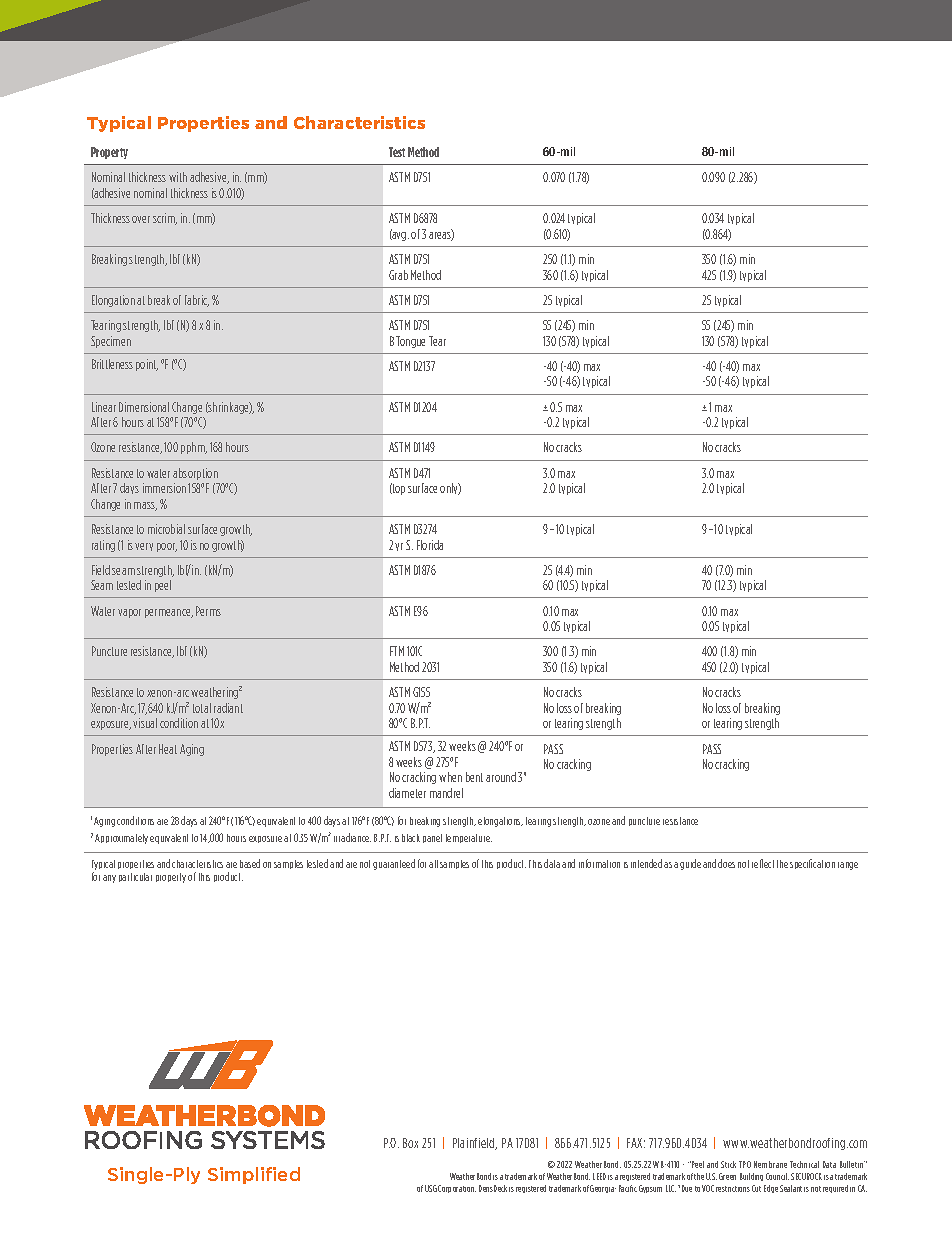  I want to click on reflect, so click(763, 863).
